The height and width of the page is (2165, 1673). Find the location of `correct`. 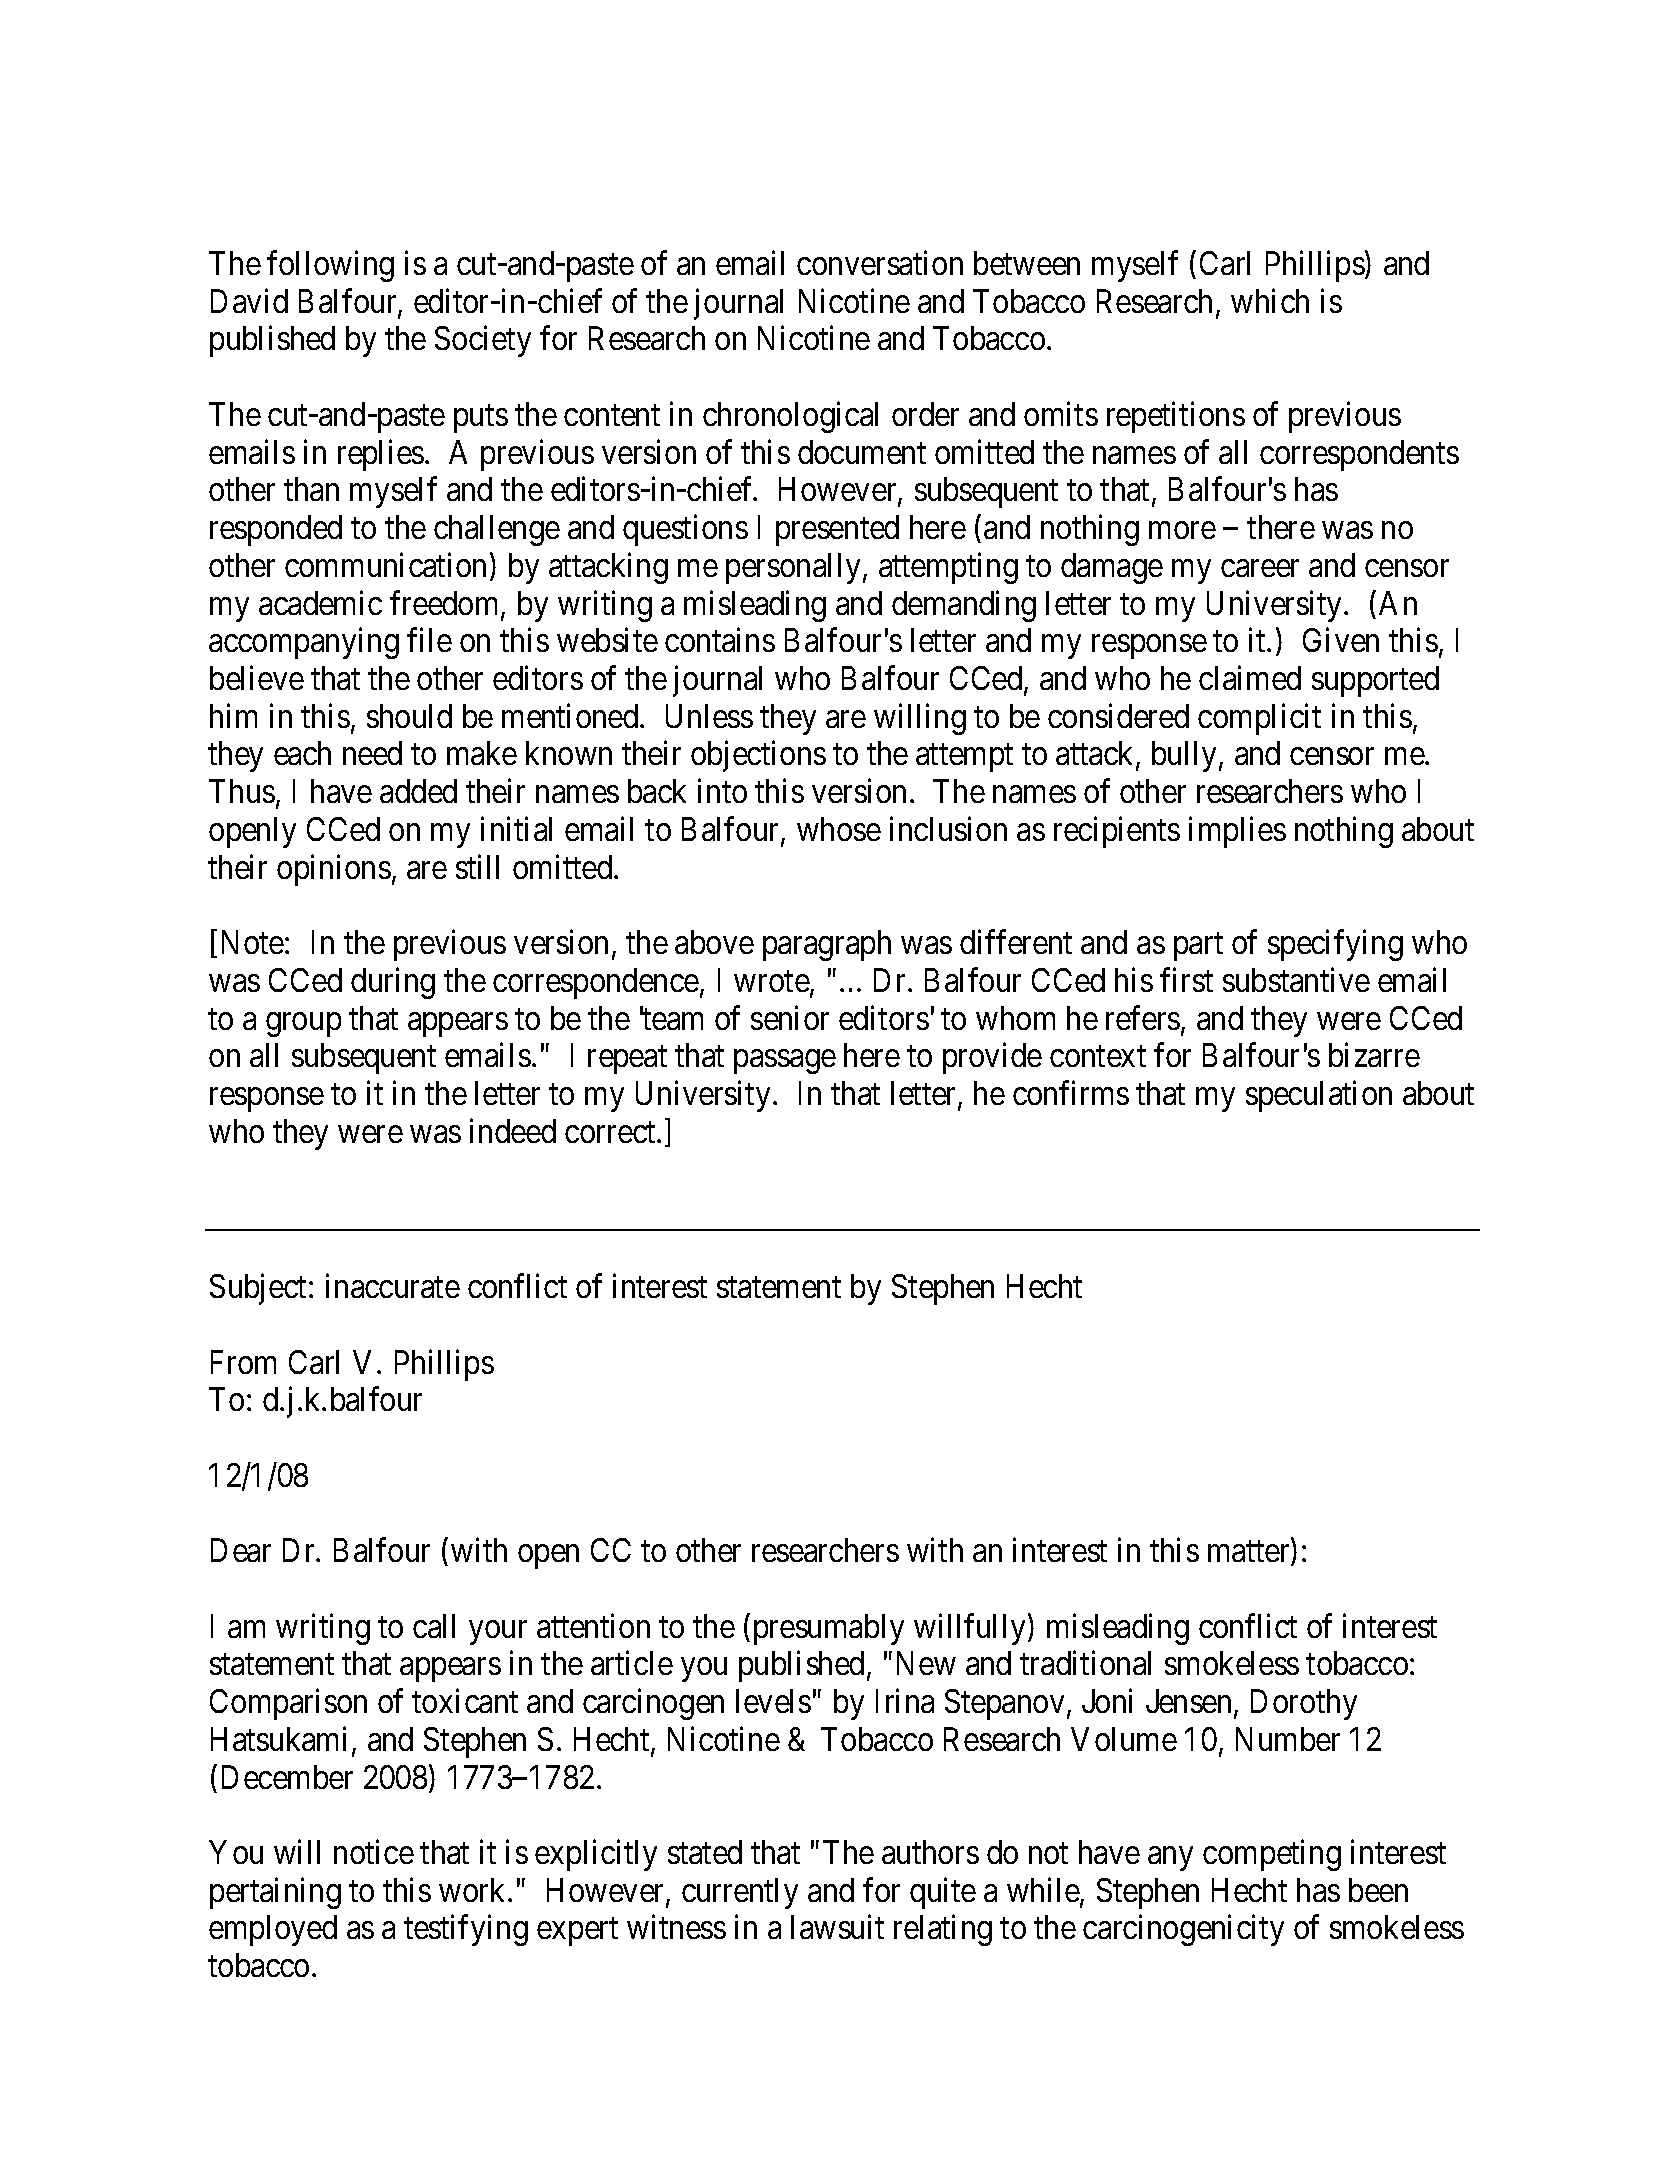

correct is located at coordinates (611, 1132).
